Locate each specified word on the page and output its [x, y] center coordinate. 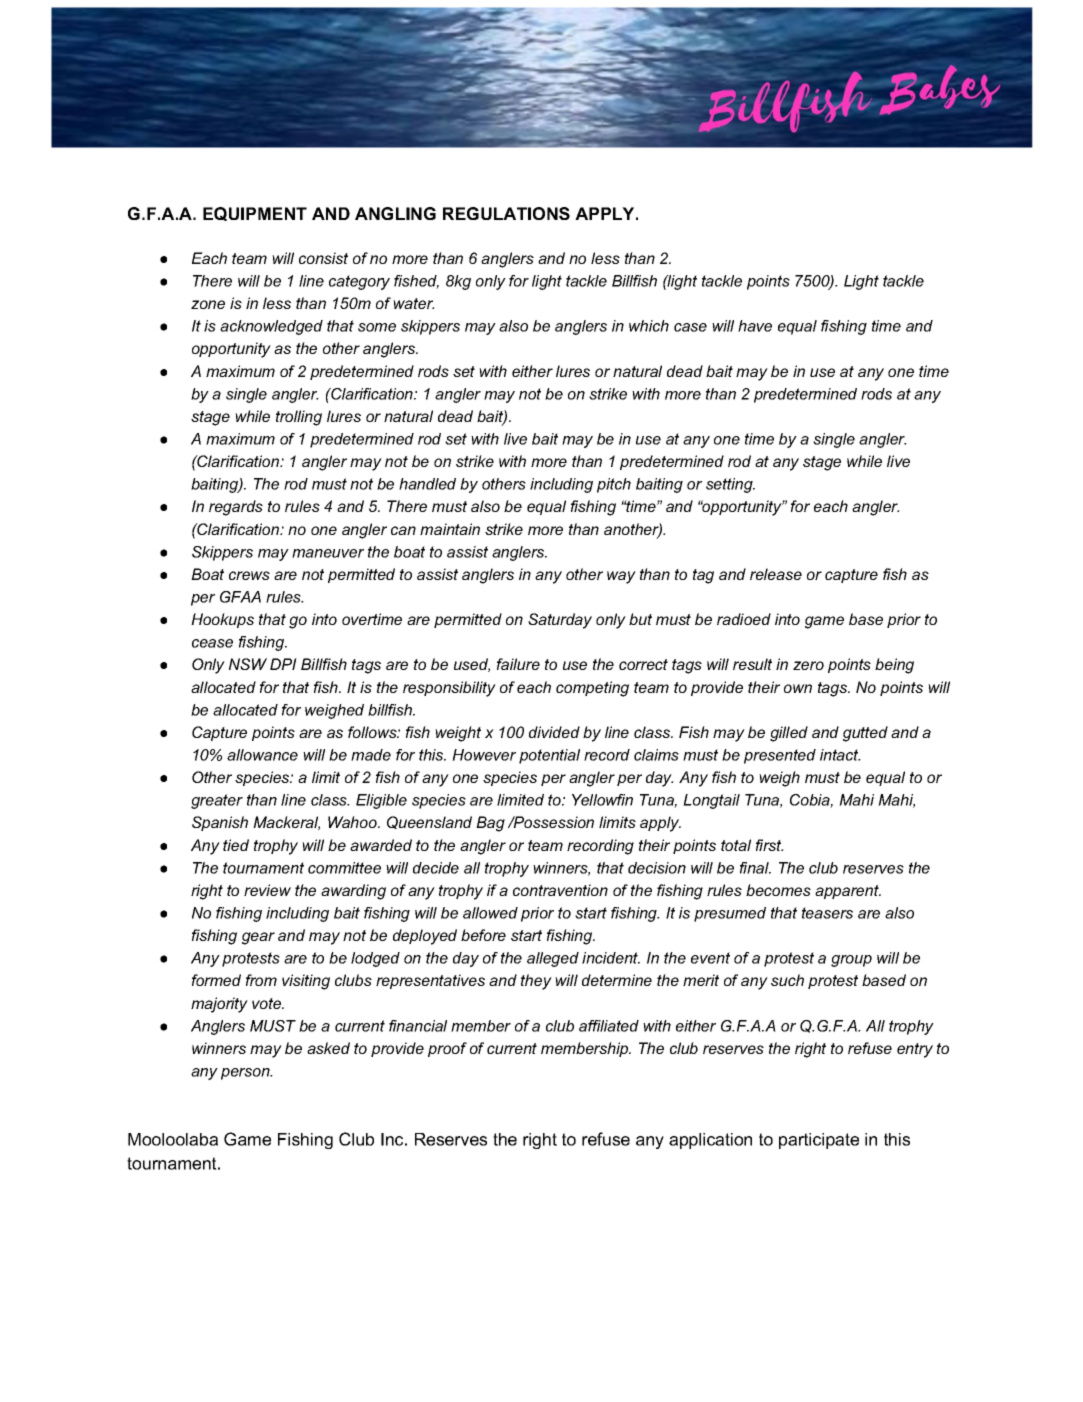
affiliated [609, 1026]
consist [323, 258]
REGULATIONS [506, 213]
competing [592, 689]
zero [808, 665]
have [755, 326]
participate [819, 1141]
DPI [283, 664]
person [246, 1074]
